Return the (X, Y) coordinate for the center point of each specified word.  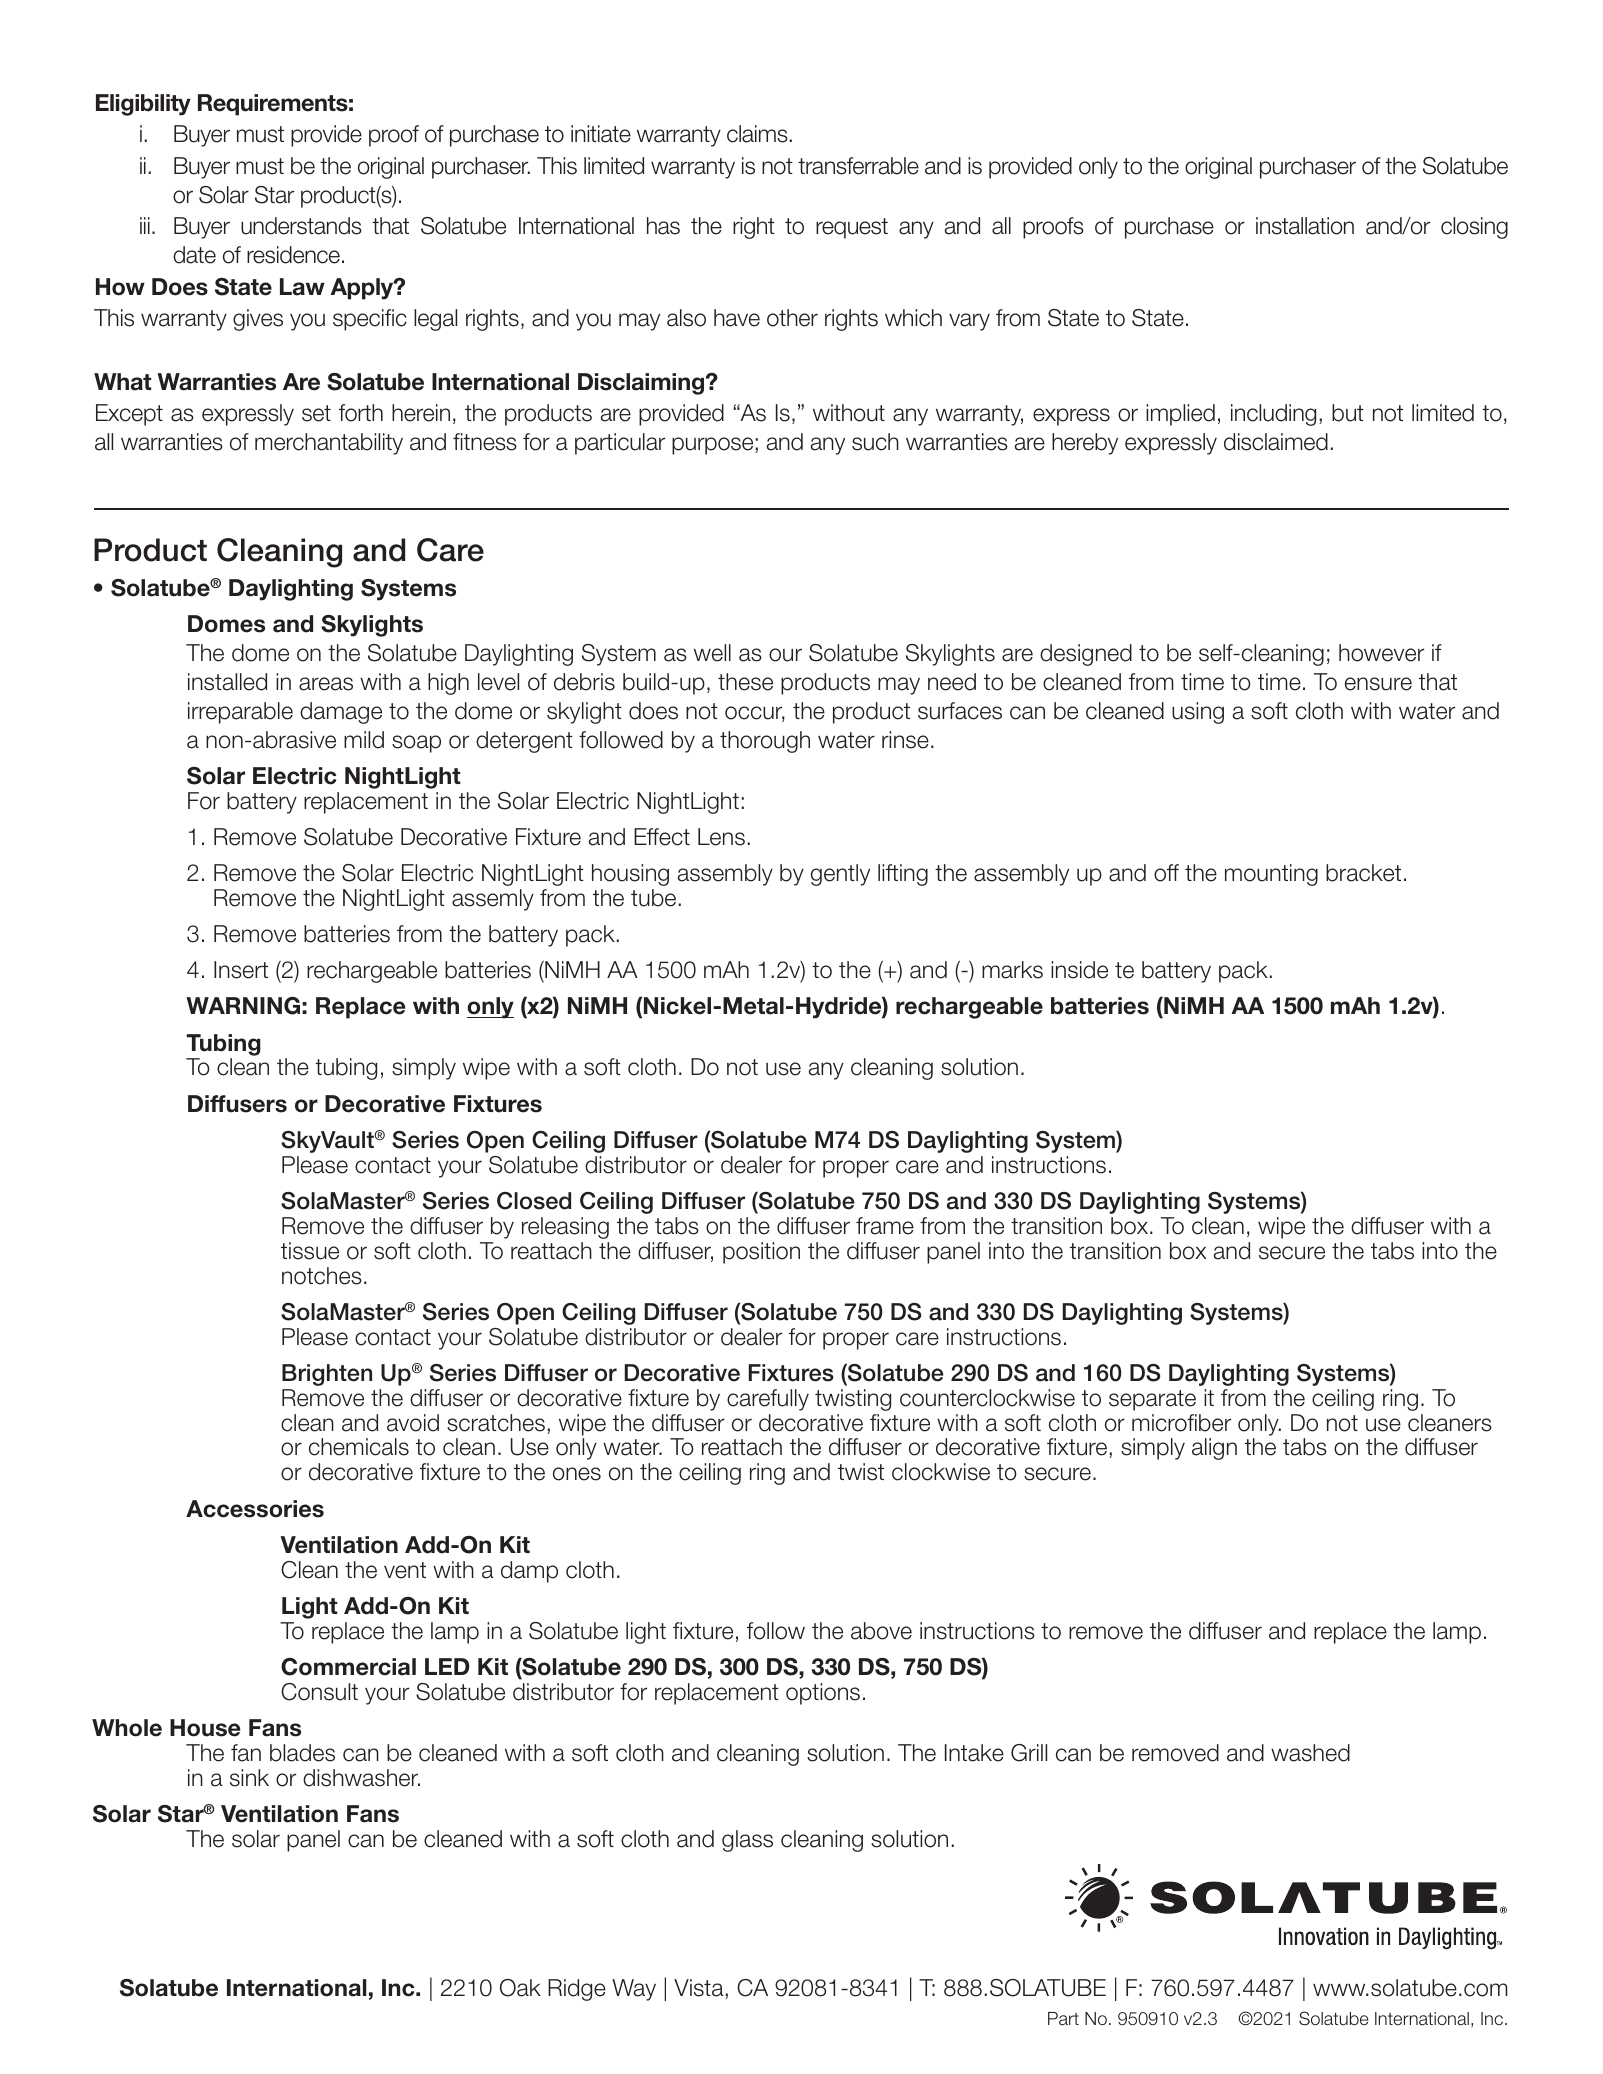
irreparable (240, 713)
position (761, 1253)
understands (301, 226)
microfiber (1181, 1423)
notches (322, 1276)
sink (249, 1778)
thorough (765, 742)
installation (1305, 226)
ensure (1378, 684)
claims (757, 134)
